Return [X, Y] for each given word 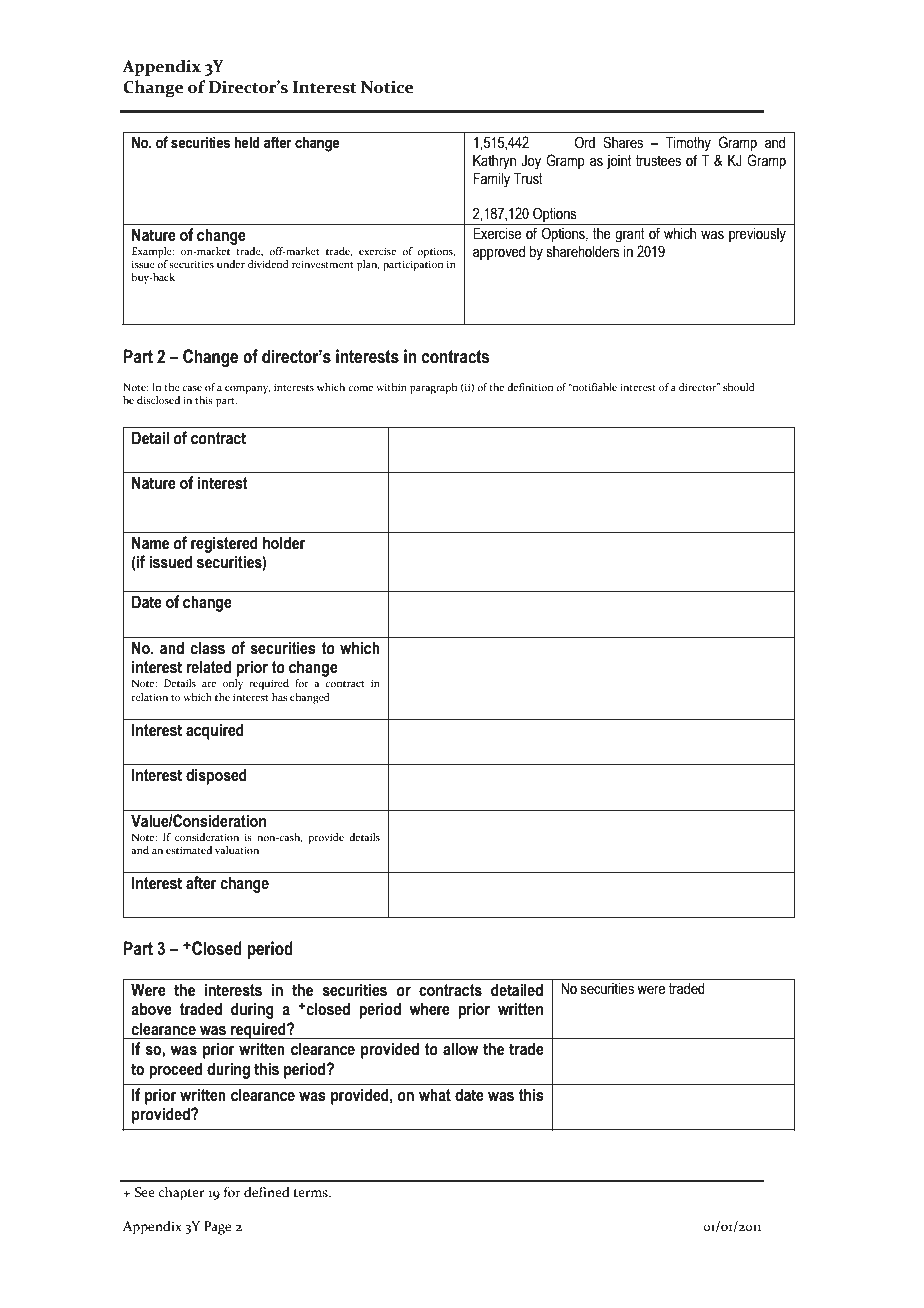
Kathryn [494, 162]
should [739, 387]
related [208, 667]
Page [217, 1228]
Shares [623, 142]
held [247, 142]
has [279, 697]
